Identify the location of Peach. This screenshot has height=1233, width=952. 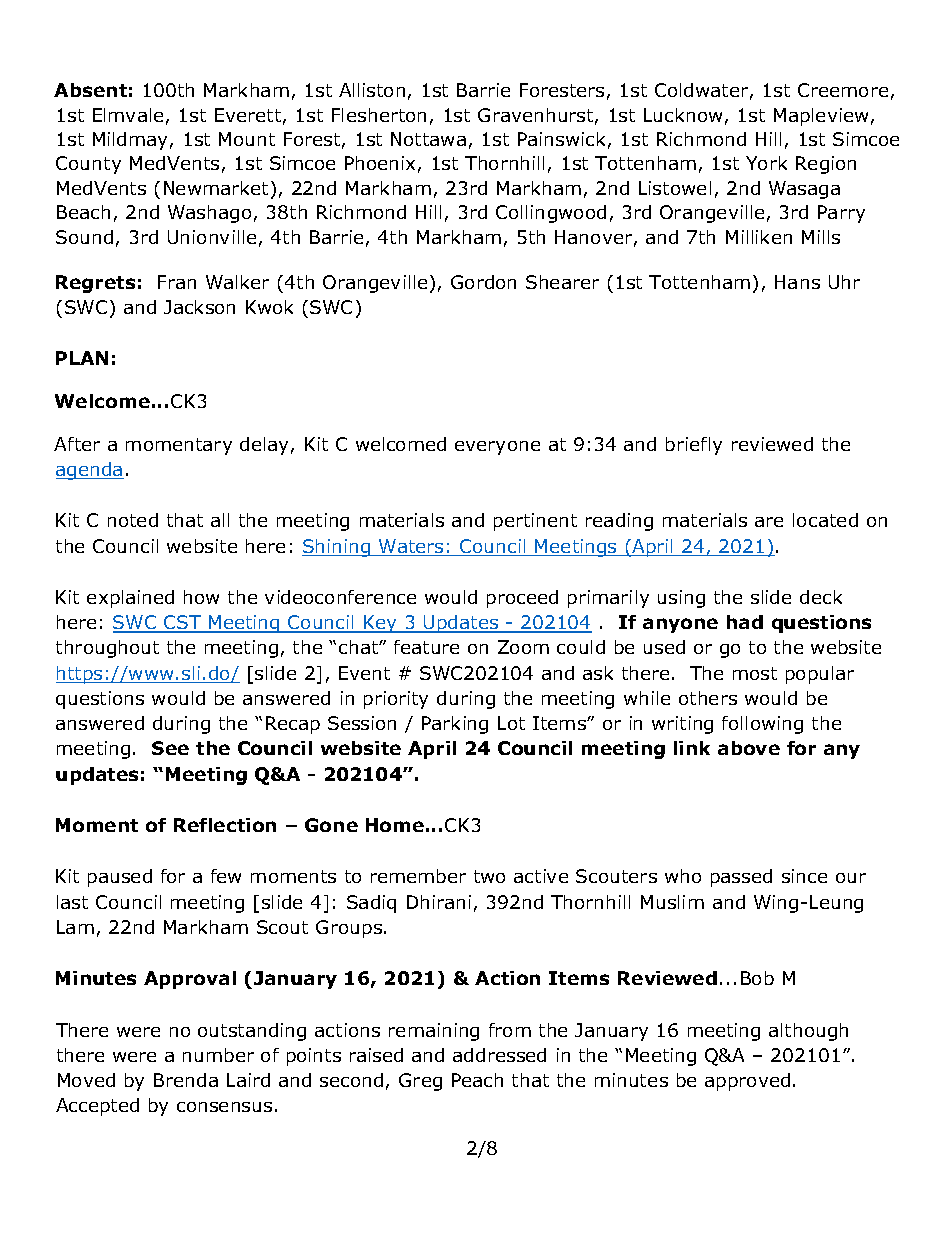
(477, 1080).
